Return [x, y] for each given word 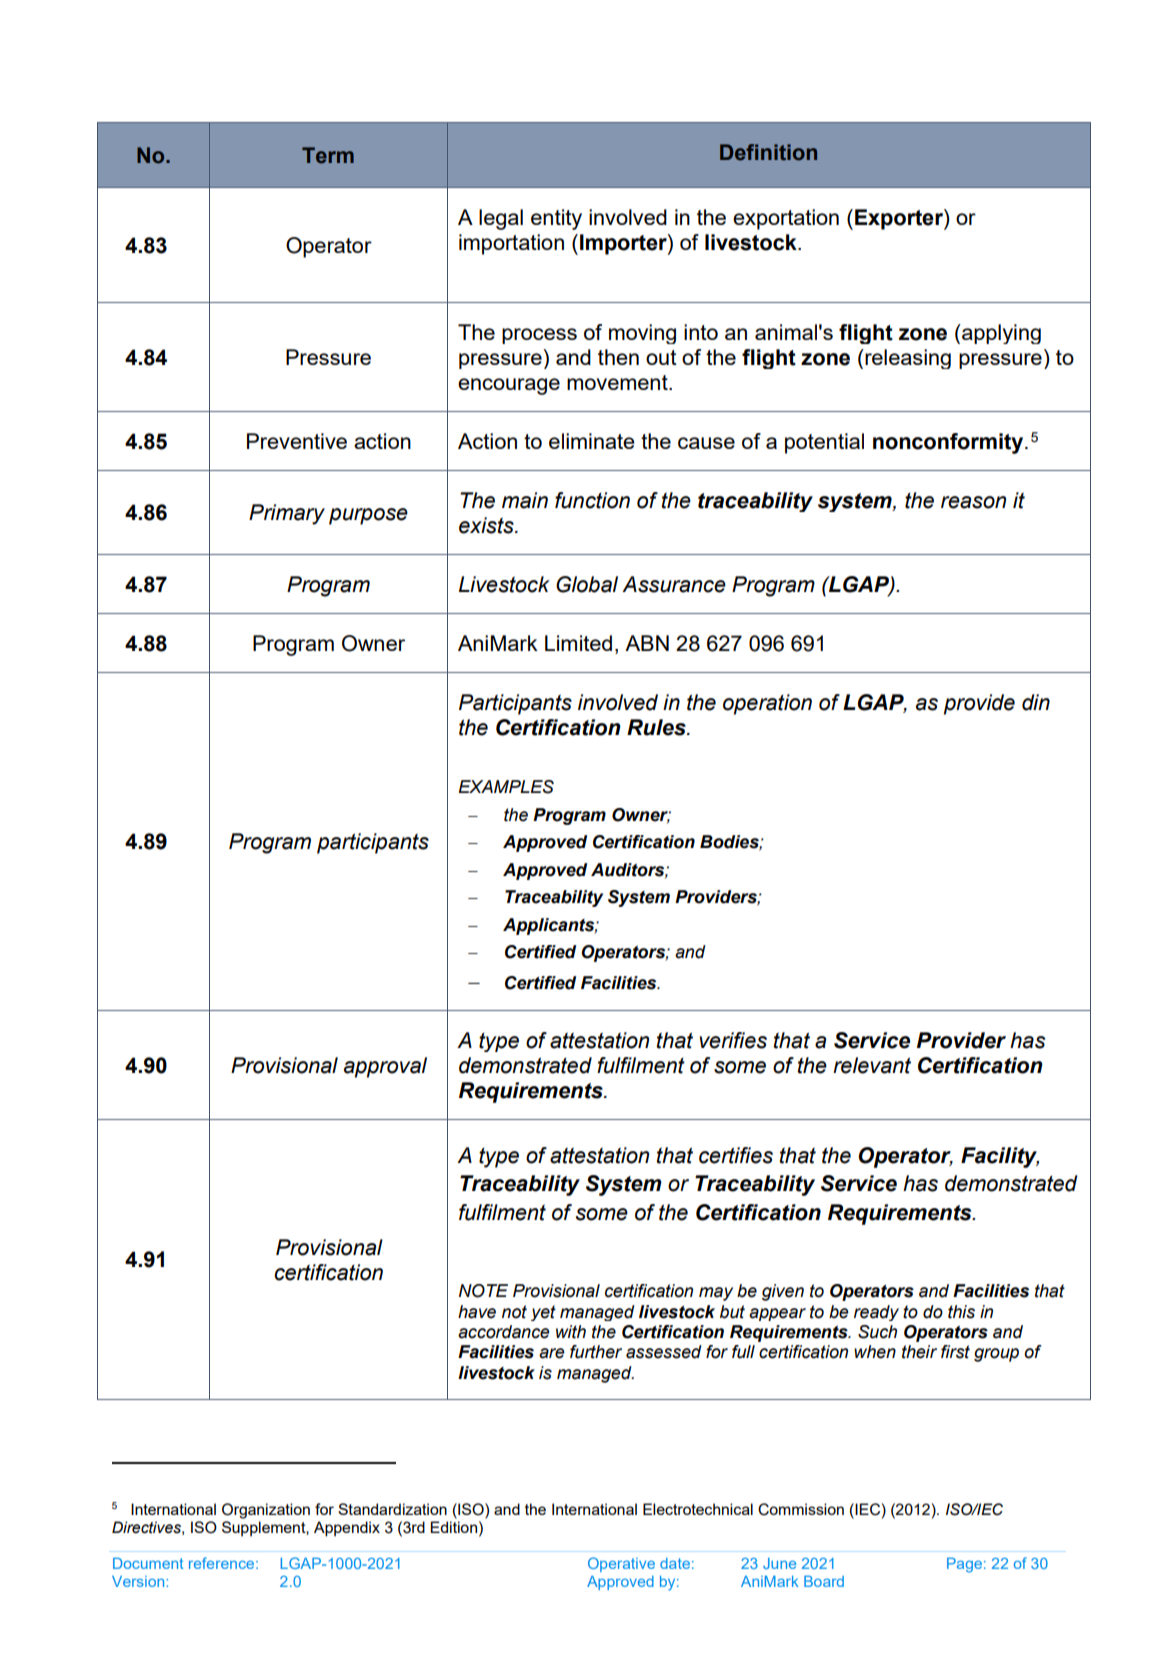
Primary [287, 514]
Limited [578, 643]
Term [328, 155]
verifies [733, 1040]
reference [223, 1563]
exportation [786, 219]
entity [556, 219]
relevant [872, 1065]
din [1036, 702]
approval [385, 1067]
